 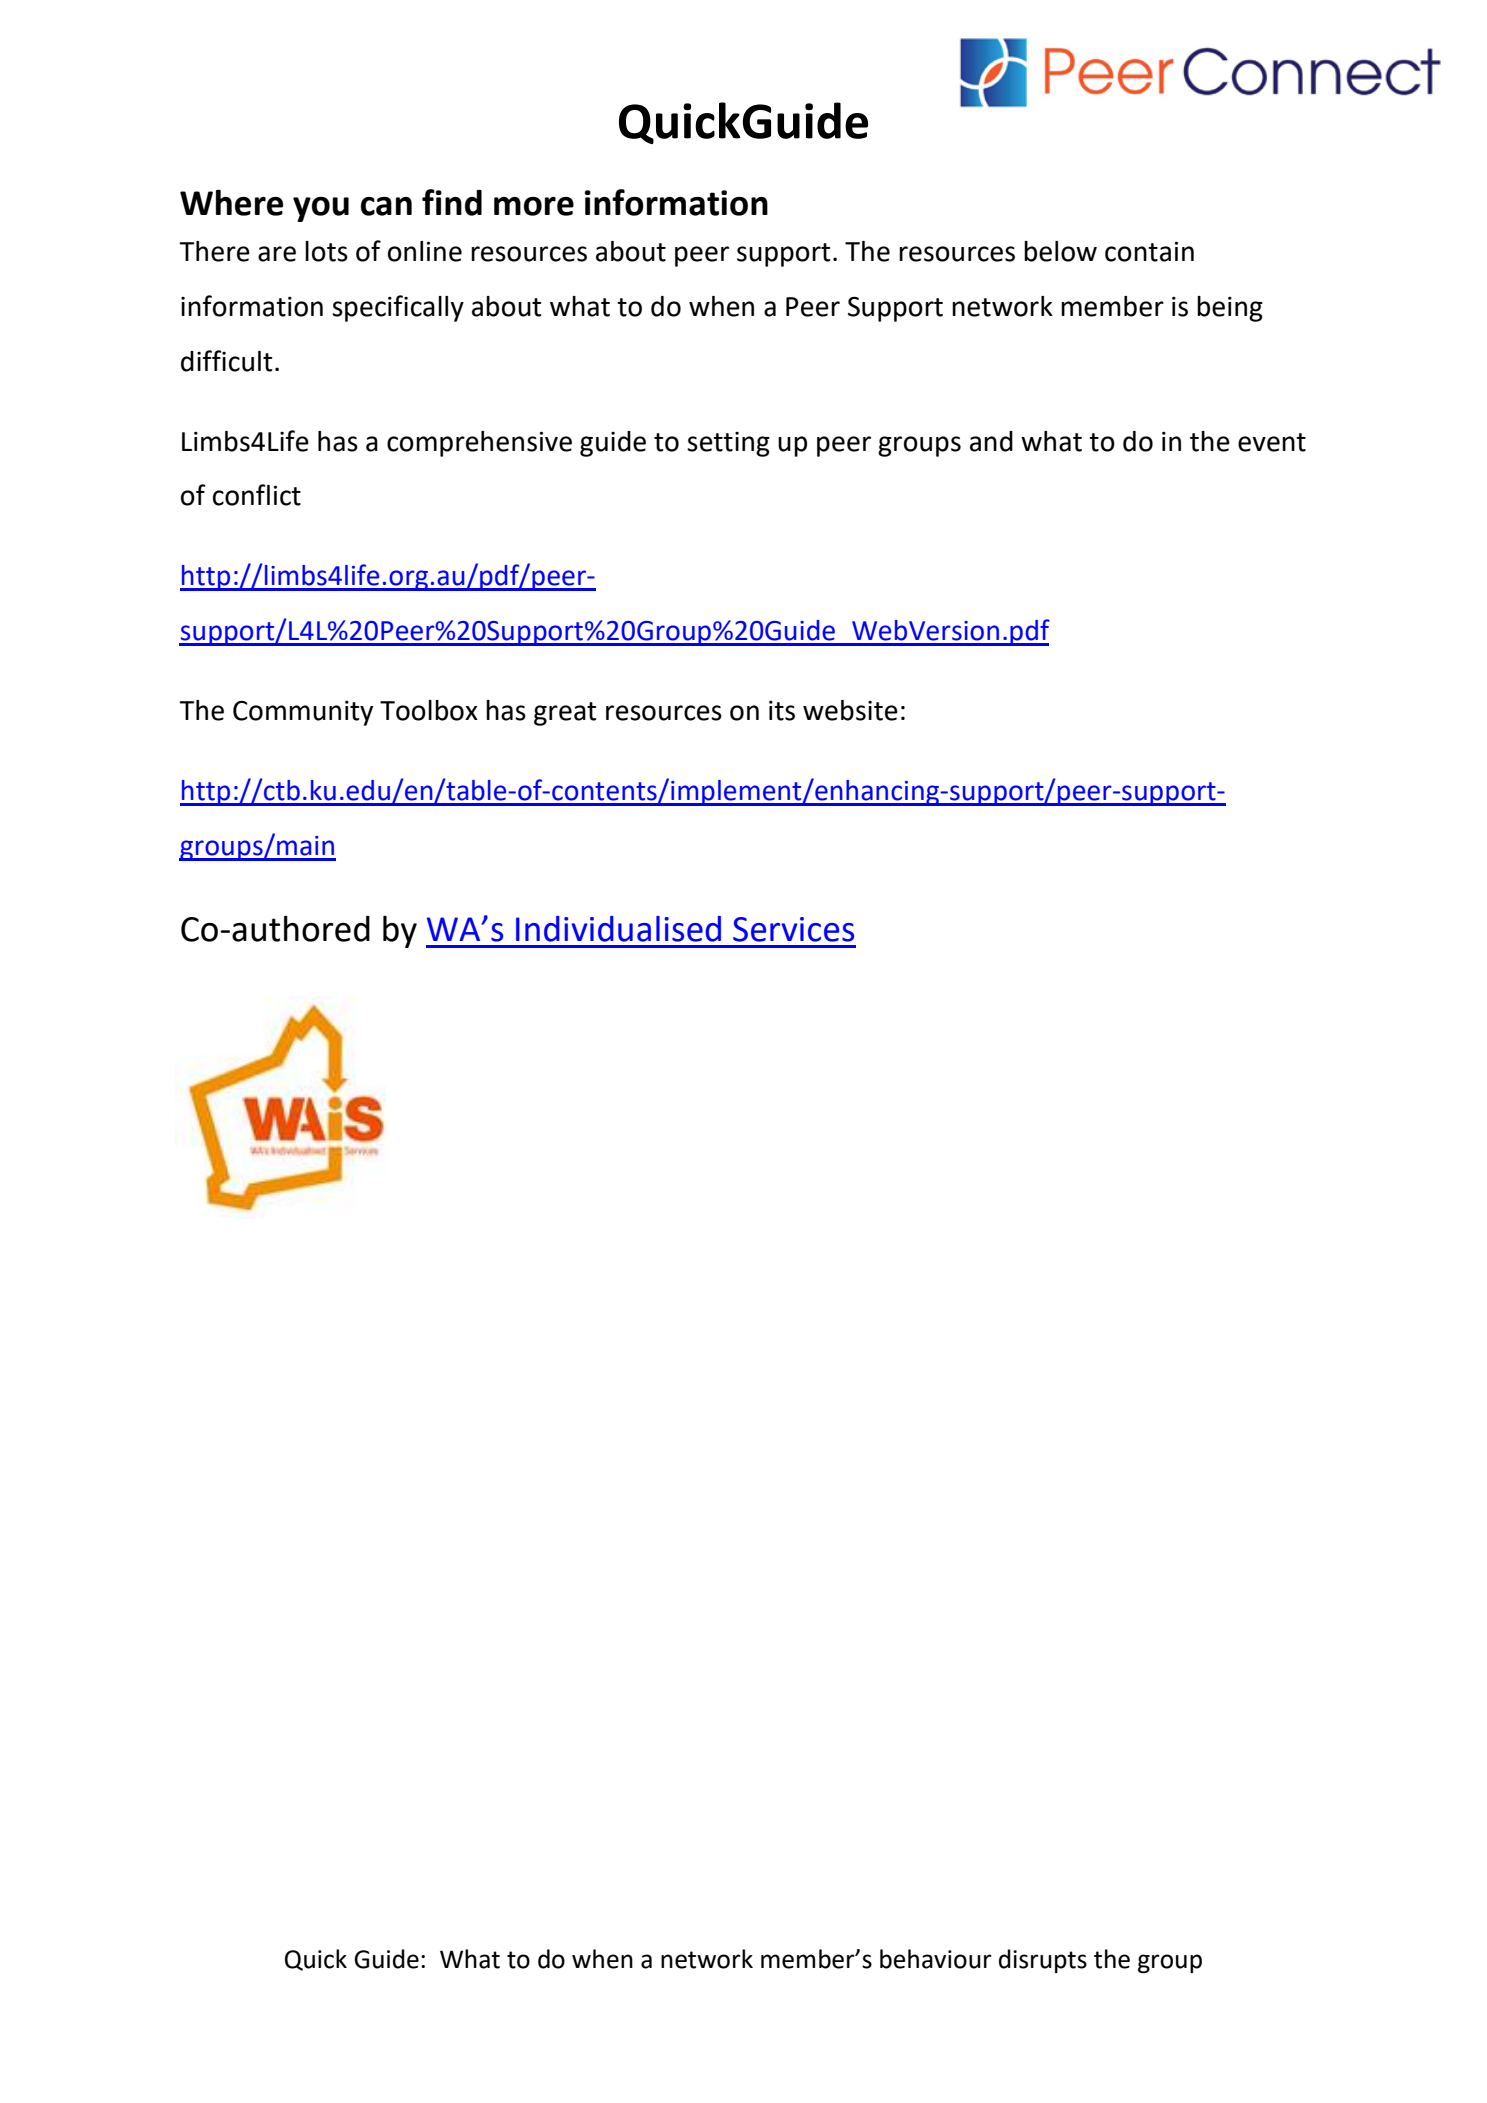 I want to click on lots, so click(x=326, y=251).
